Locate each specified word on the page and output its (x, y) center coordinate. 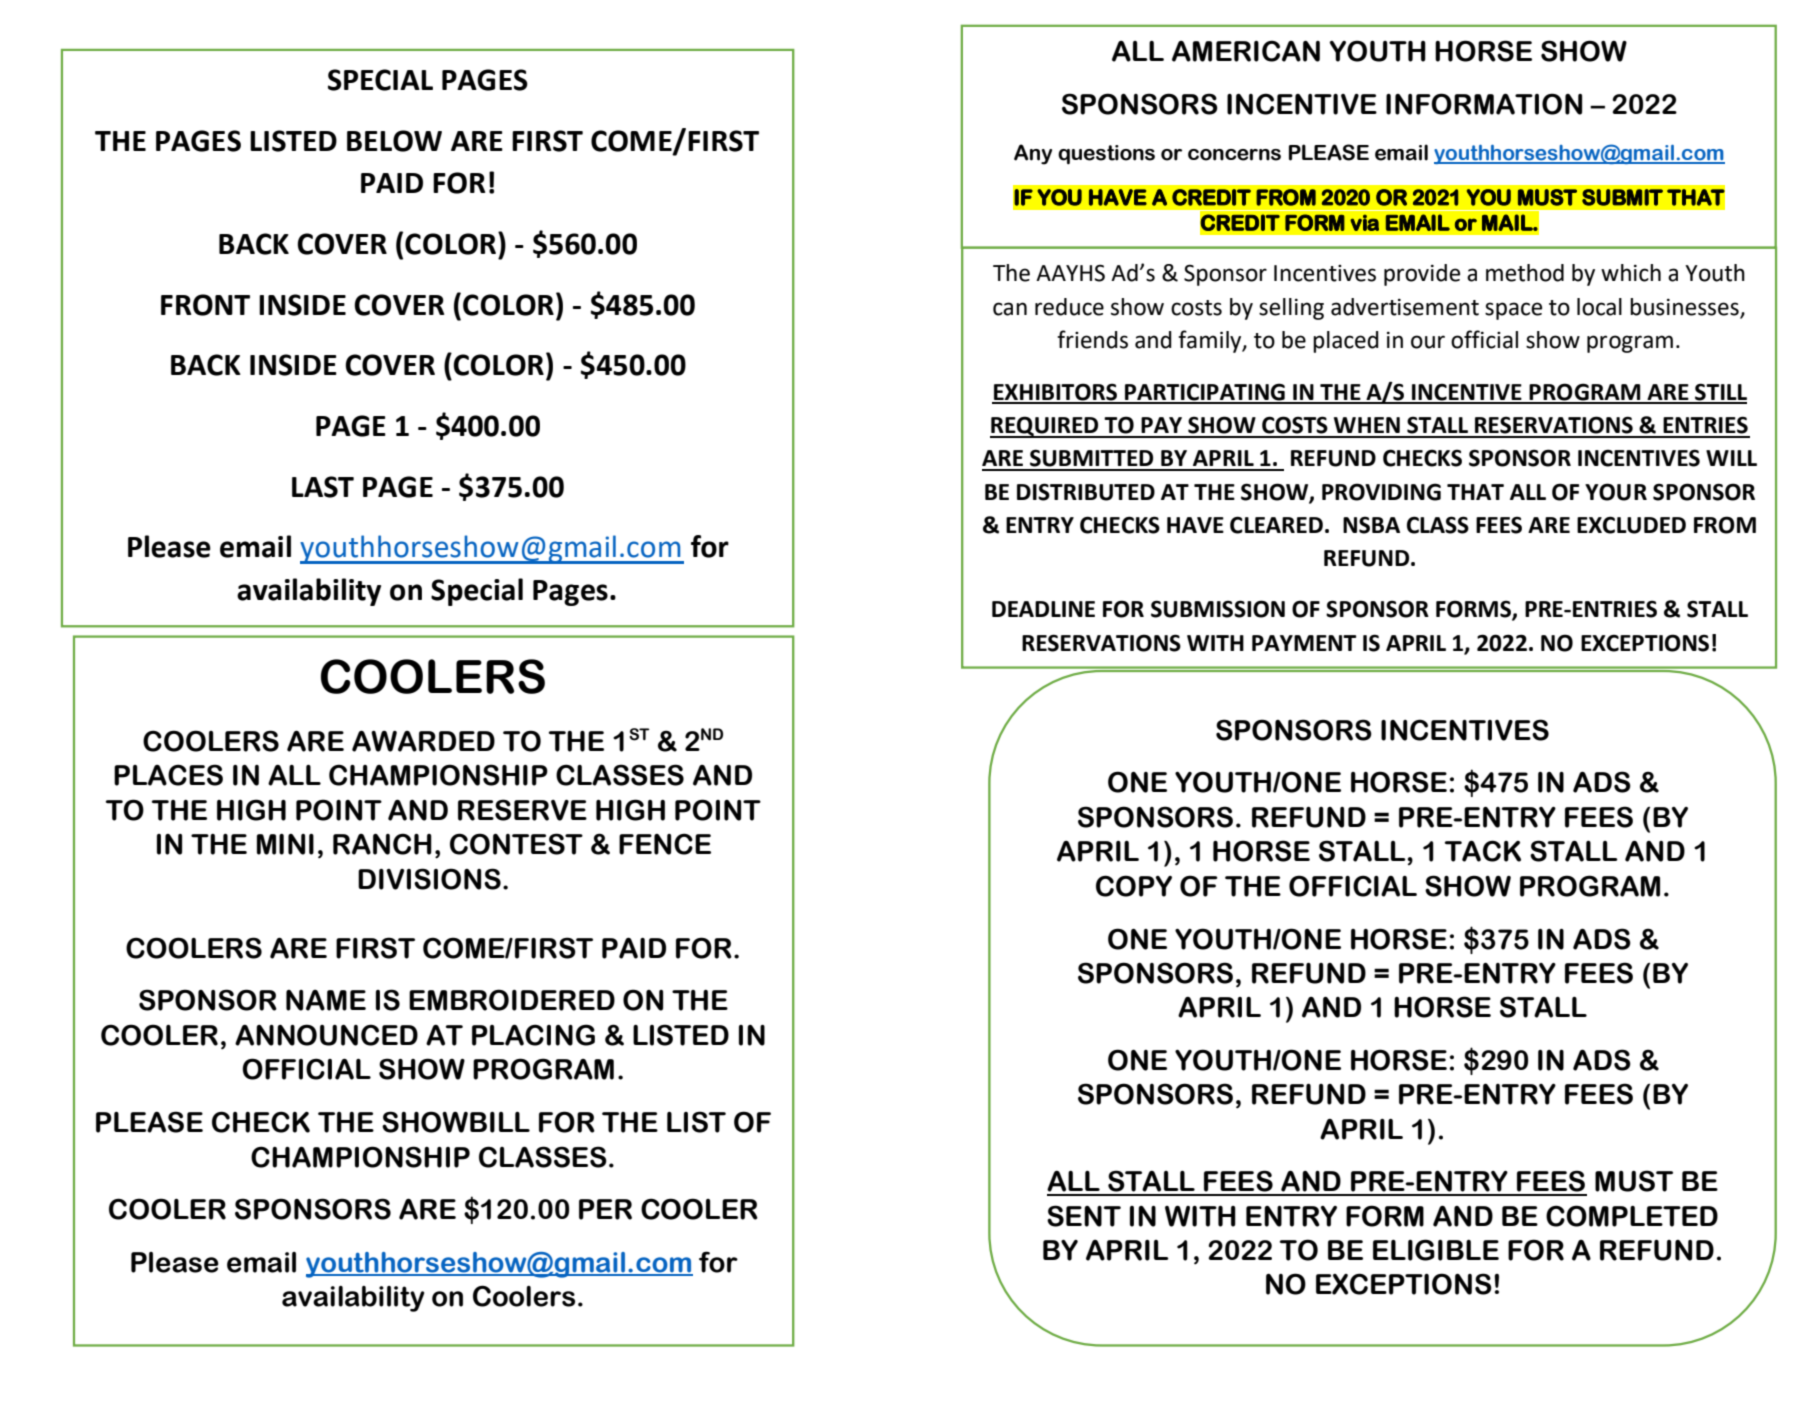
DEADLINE (1043, 609)
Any (1033, 154)
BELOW (394, 141)
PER (605, 1209)
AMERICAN (1246, 51)
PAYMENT (1304, 643)
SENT (1084, 1216)
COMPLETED (1632, 1216)
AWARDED (423, 741)
